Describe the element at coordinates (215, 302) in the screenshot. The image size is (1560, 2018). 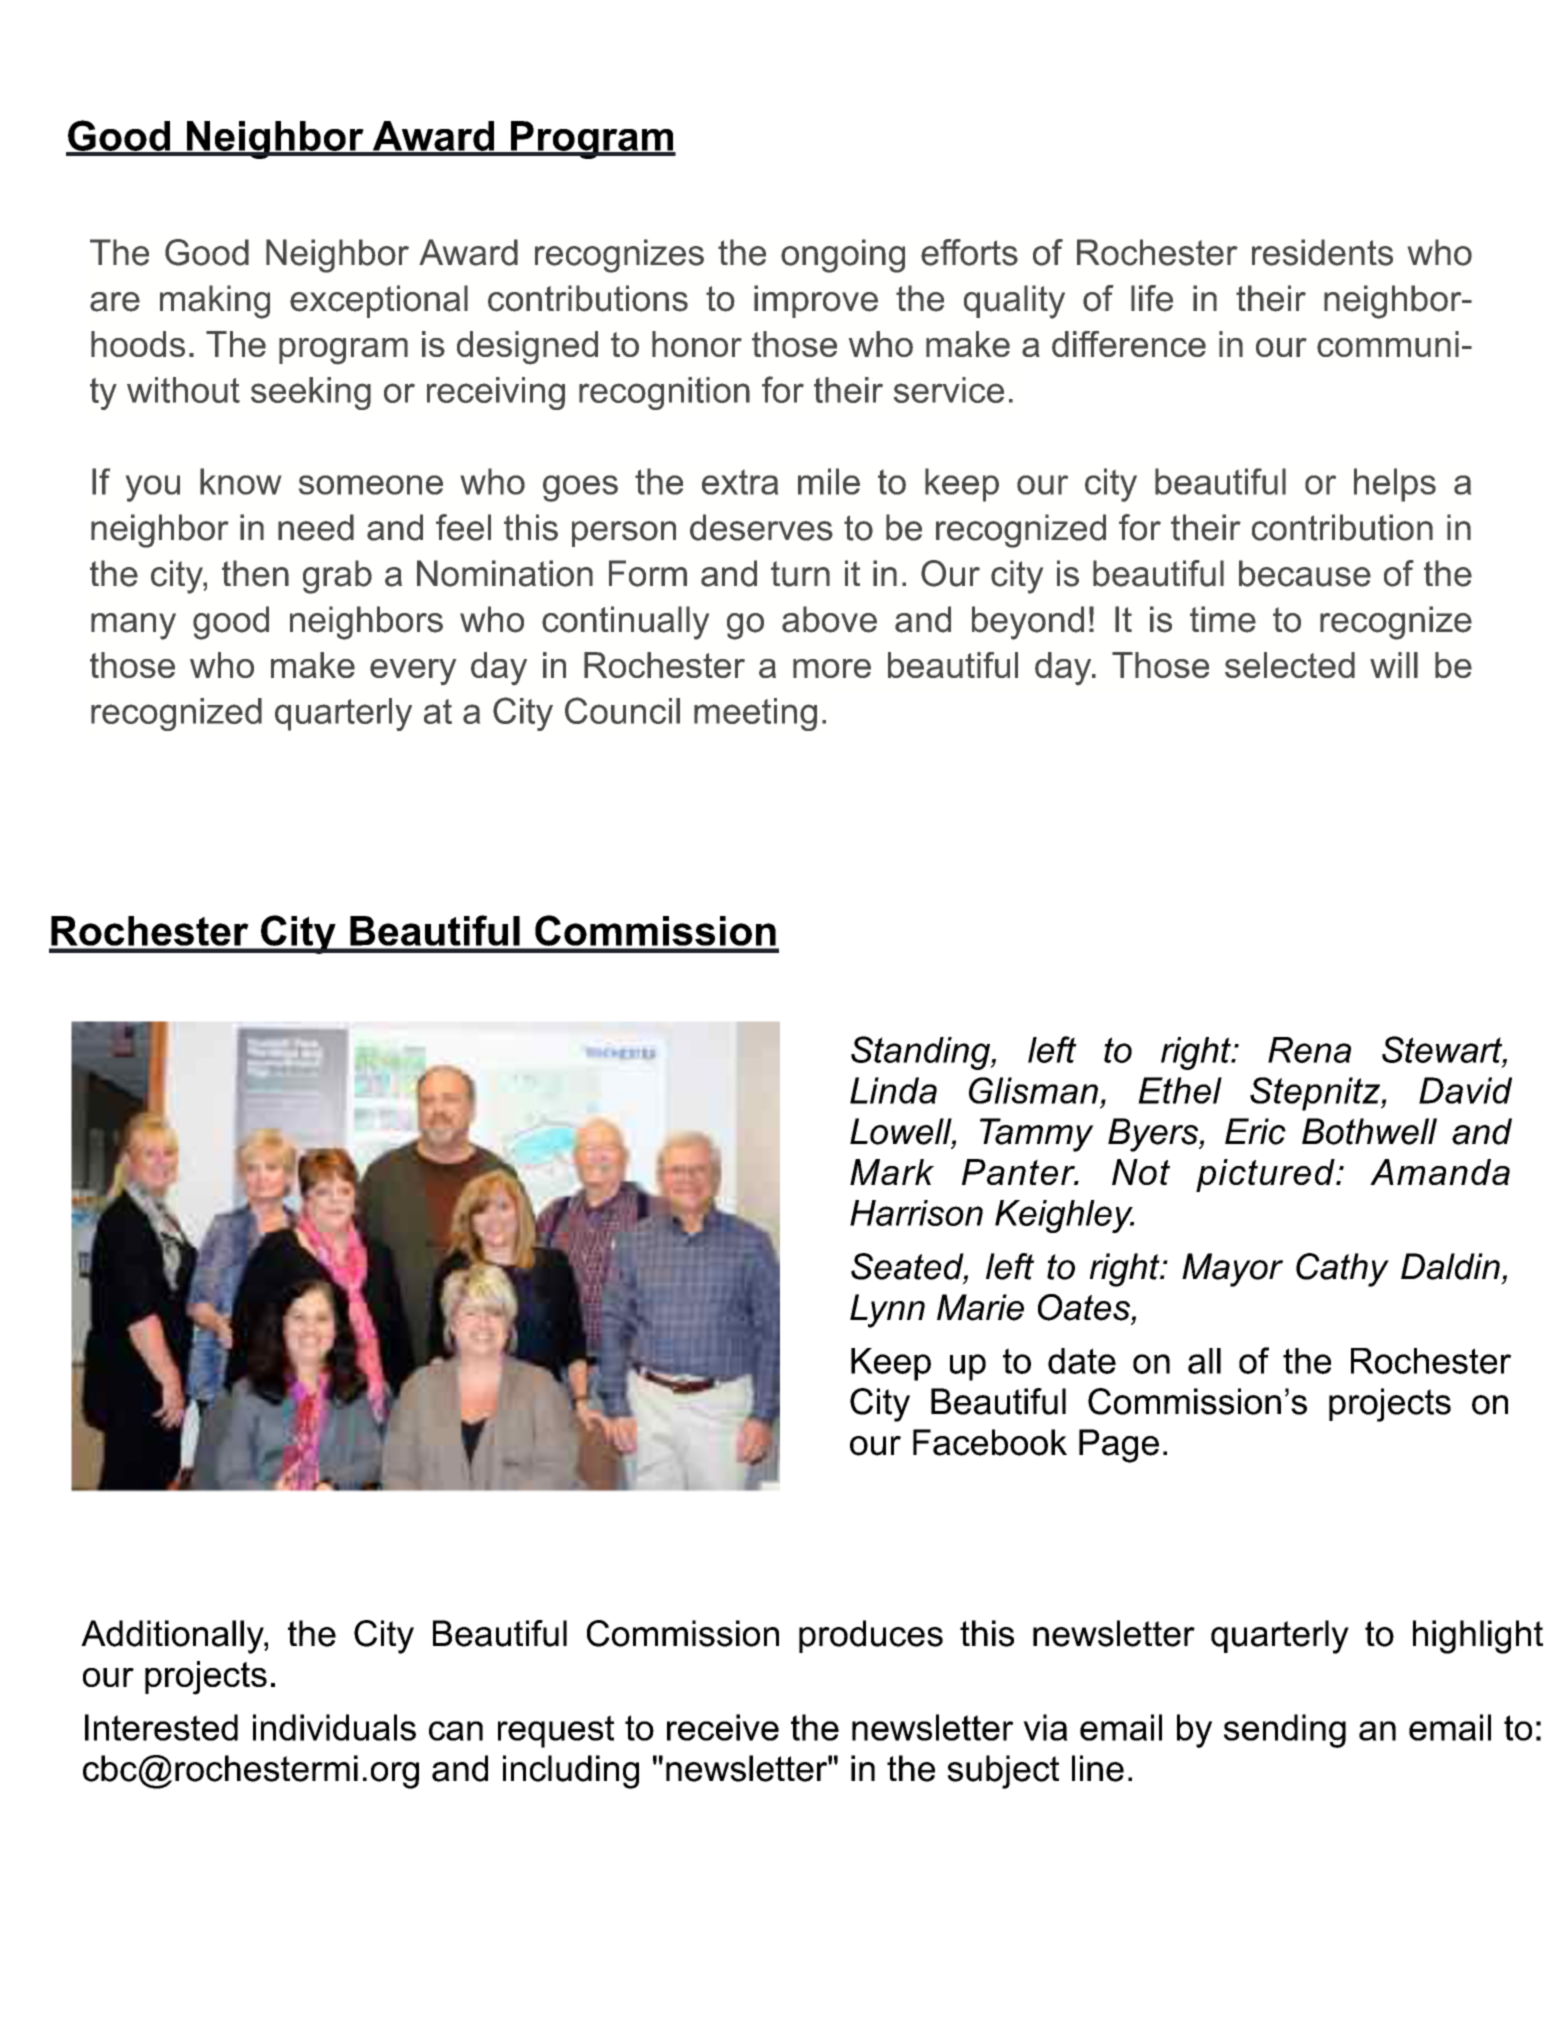
I see `making` at that location.
